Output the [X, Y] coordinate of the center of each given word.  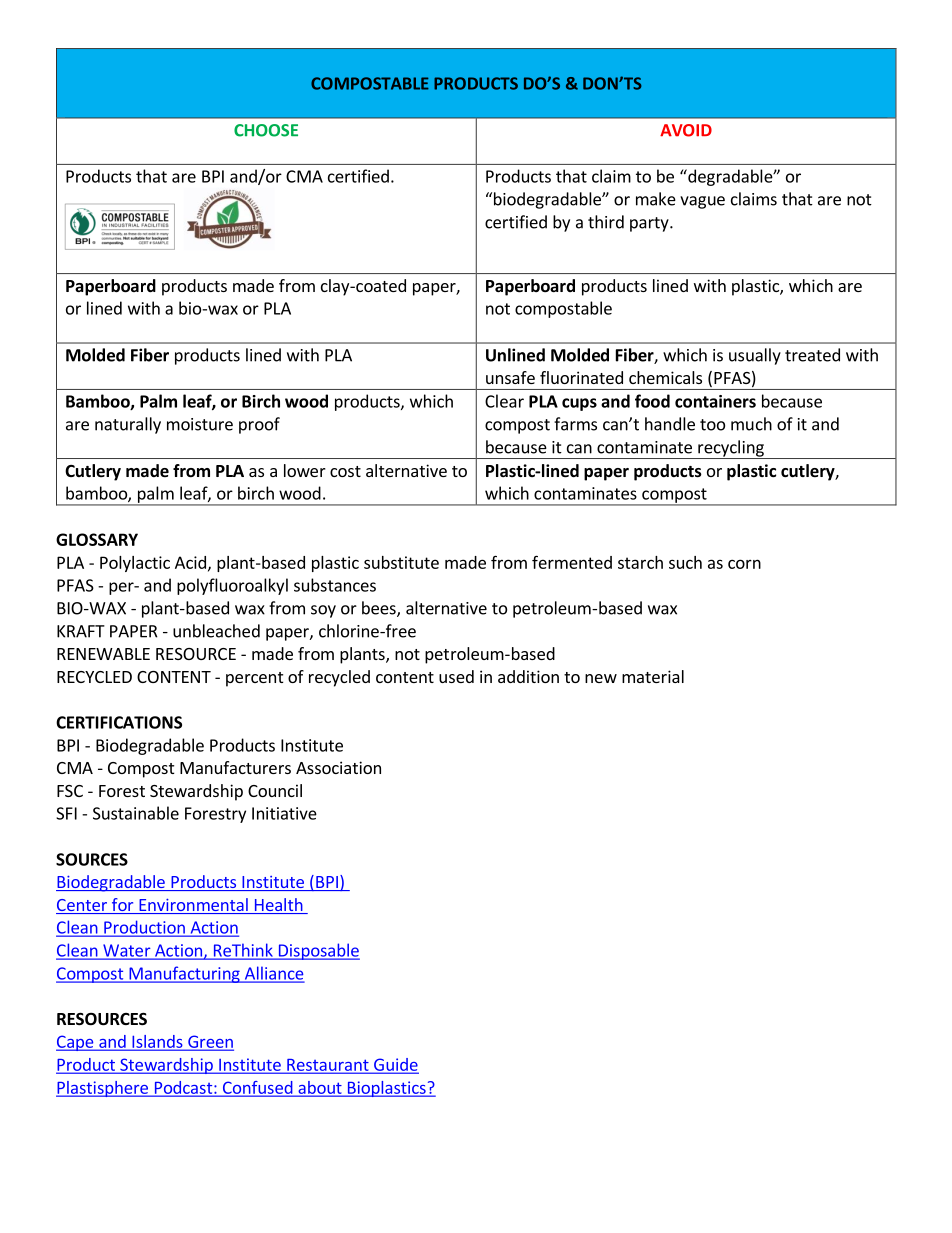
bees [380, 609]
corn [744, 564]
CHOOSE [266, 130]
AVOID [686, 130]
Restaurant [328, 1066]
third [606, 222]
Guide [395, 1065]
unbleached [216, 631]
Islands [157, 1042]
